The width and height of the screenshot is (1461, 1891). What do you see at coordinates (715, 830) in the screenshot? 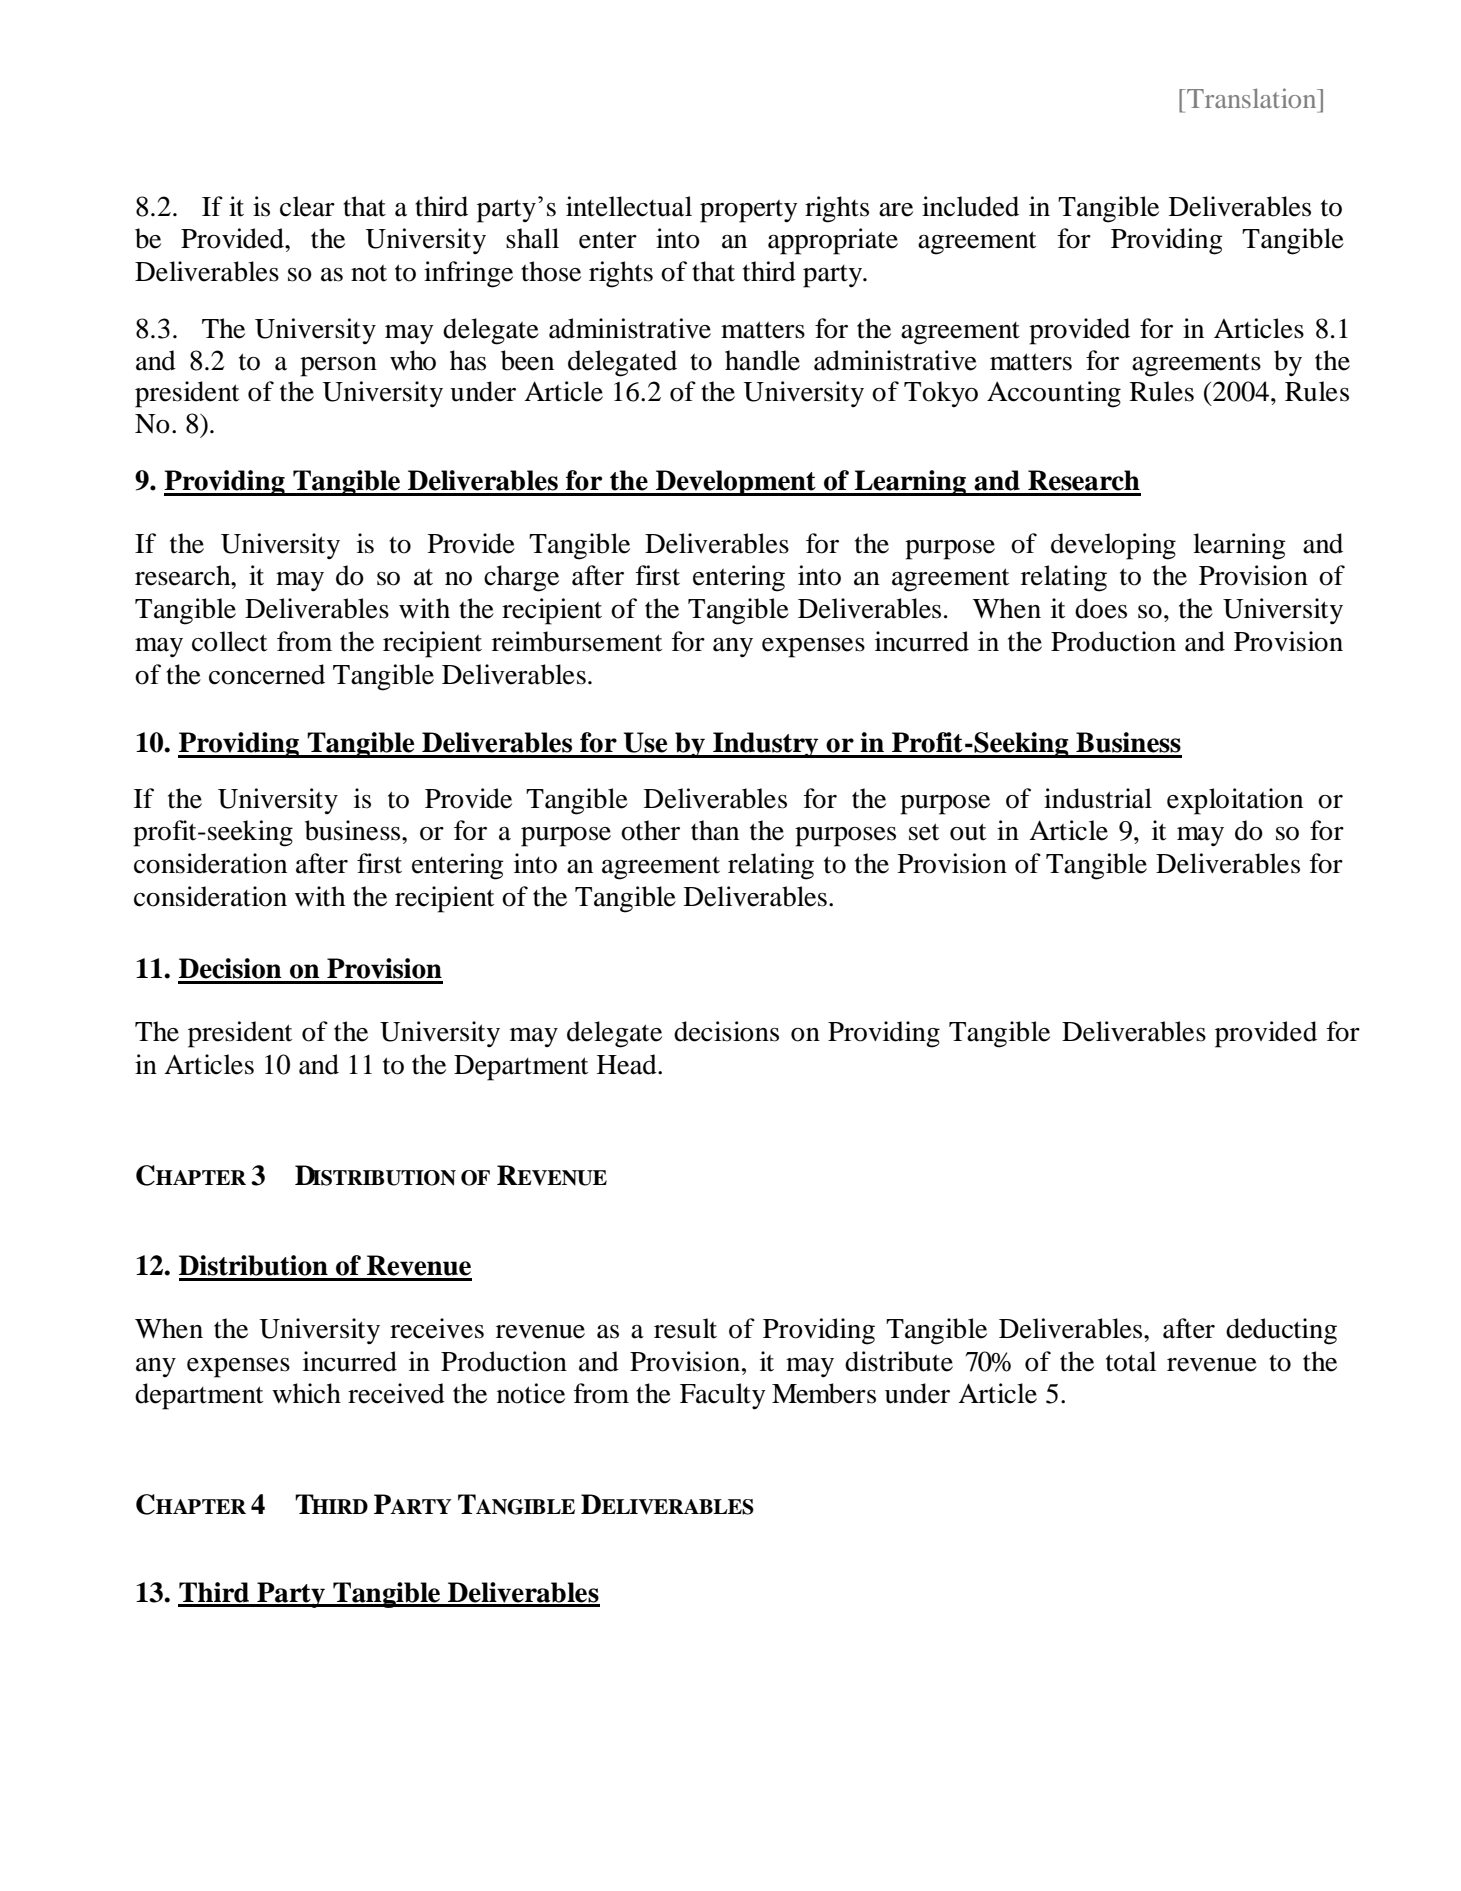
I see `than` at bounding box center [715, 830].
